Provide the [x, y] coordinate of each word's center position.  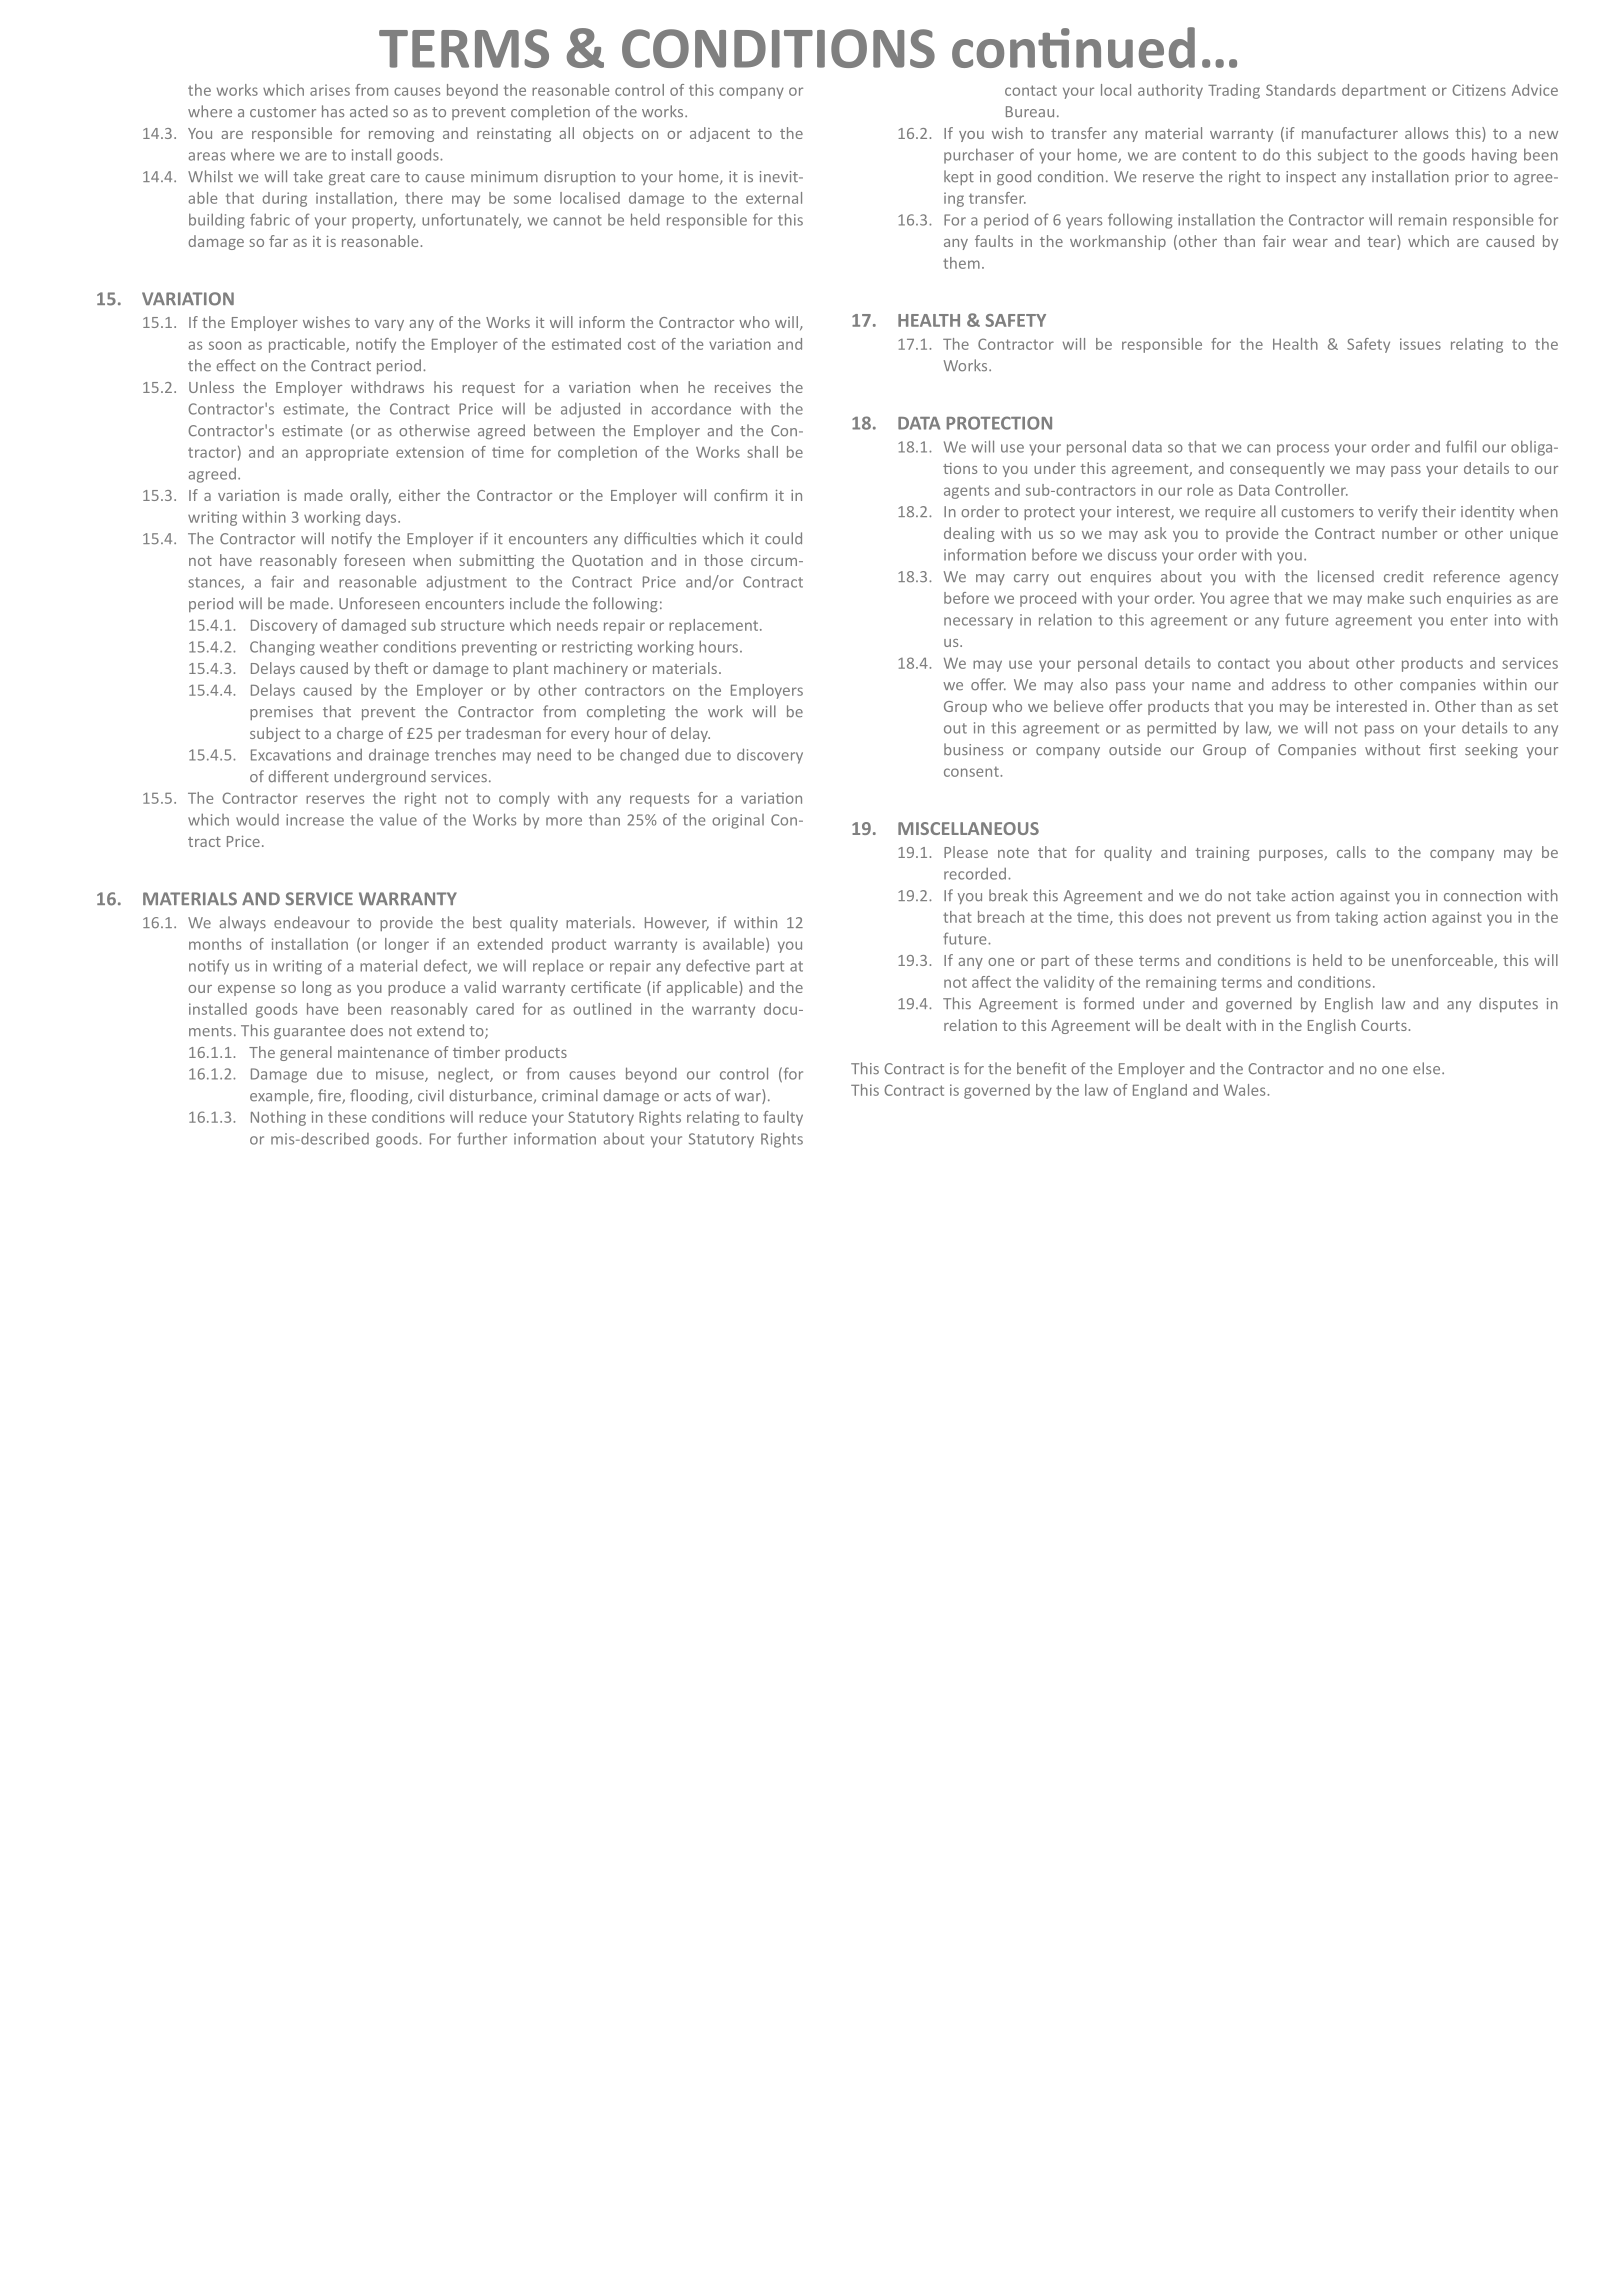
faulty [783, 1118]
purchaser [979, 156]
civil [431, 1095]
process [1303, 450]
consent [972, 771]
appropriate [347, 453]
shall [762, 452]
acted [369, 111]
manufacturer [1350, 133]
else [1428, 1068]
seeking [1491, 750]
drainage [399, 756]
